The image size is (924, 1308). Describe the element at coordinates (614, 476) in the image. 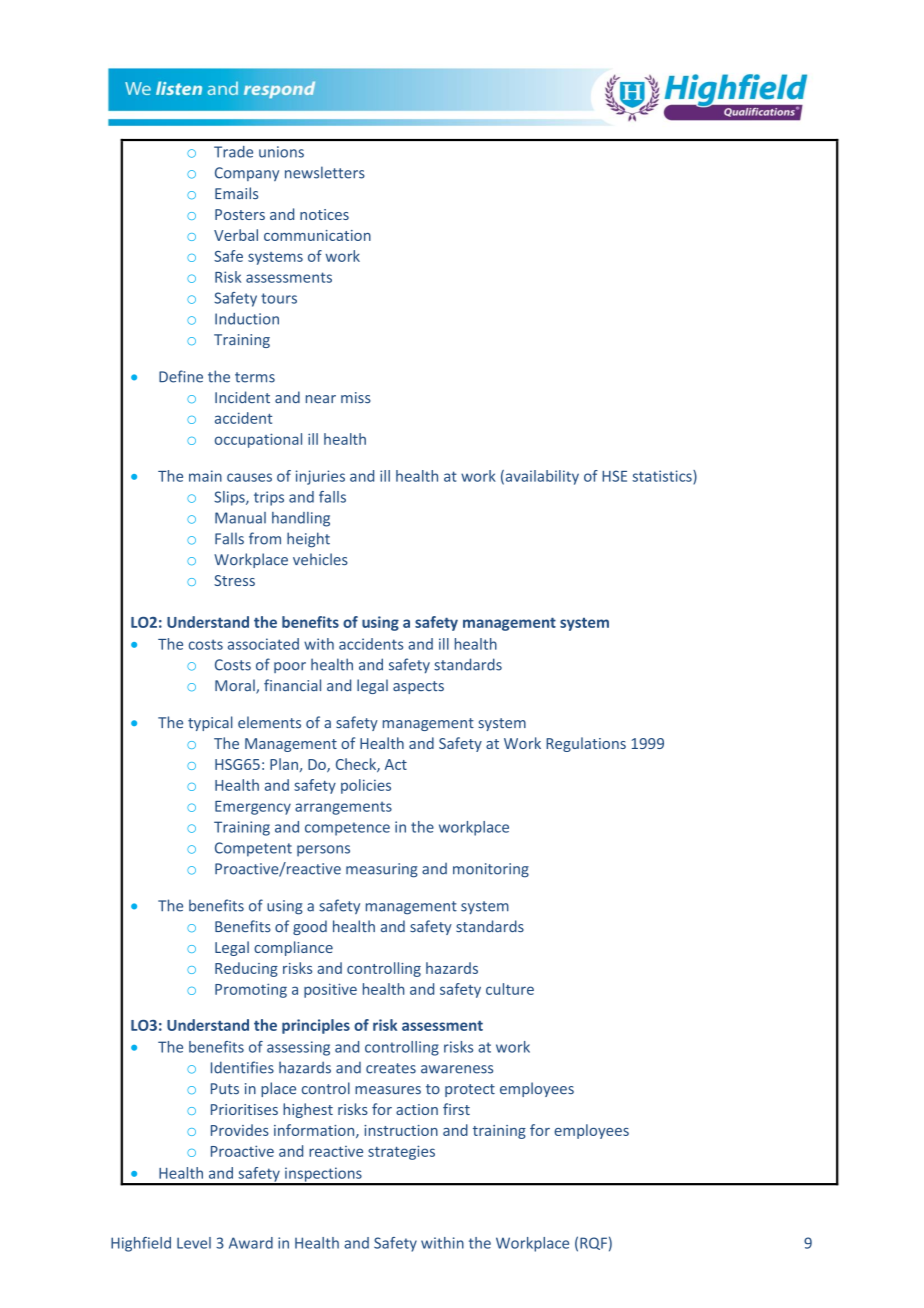

I see `HSE` at that location.
